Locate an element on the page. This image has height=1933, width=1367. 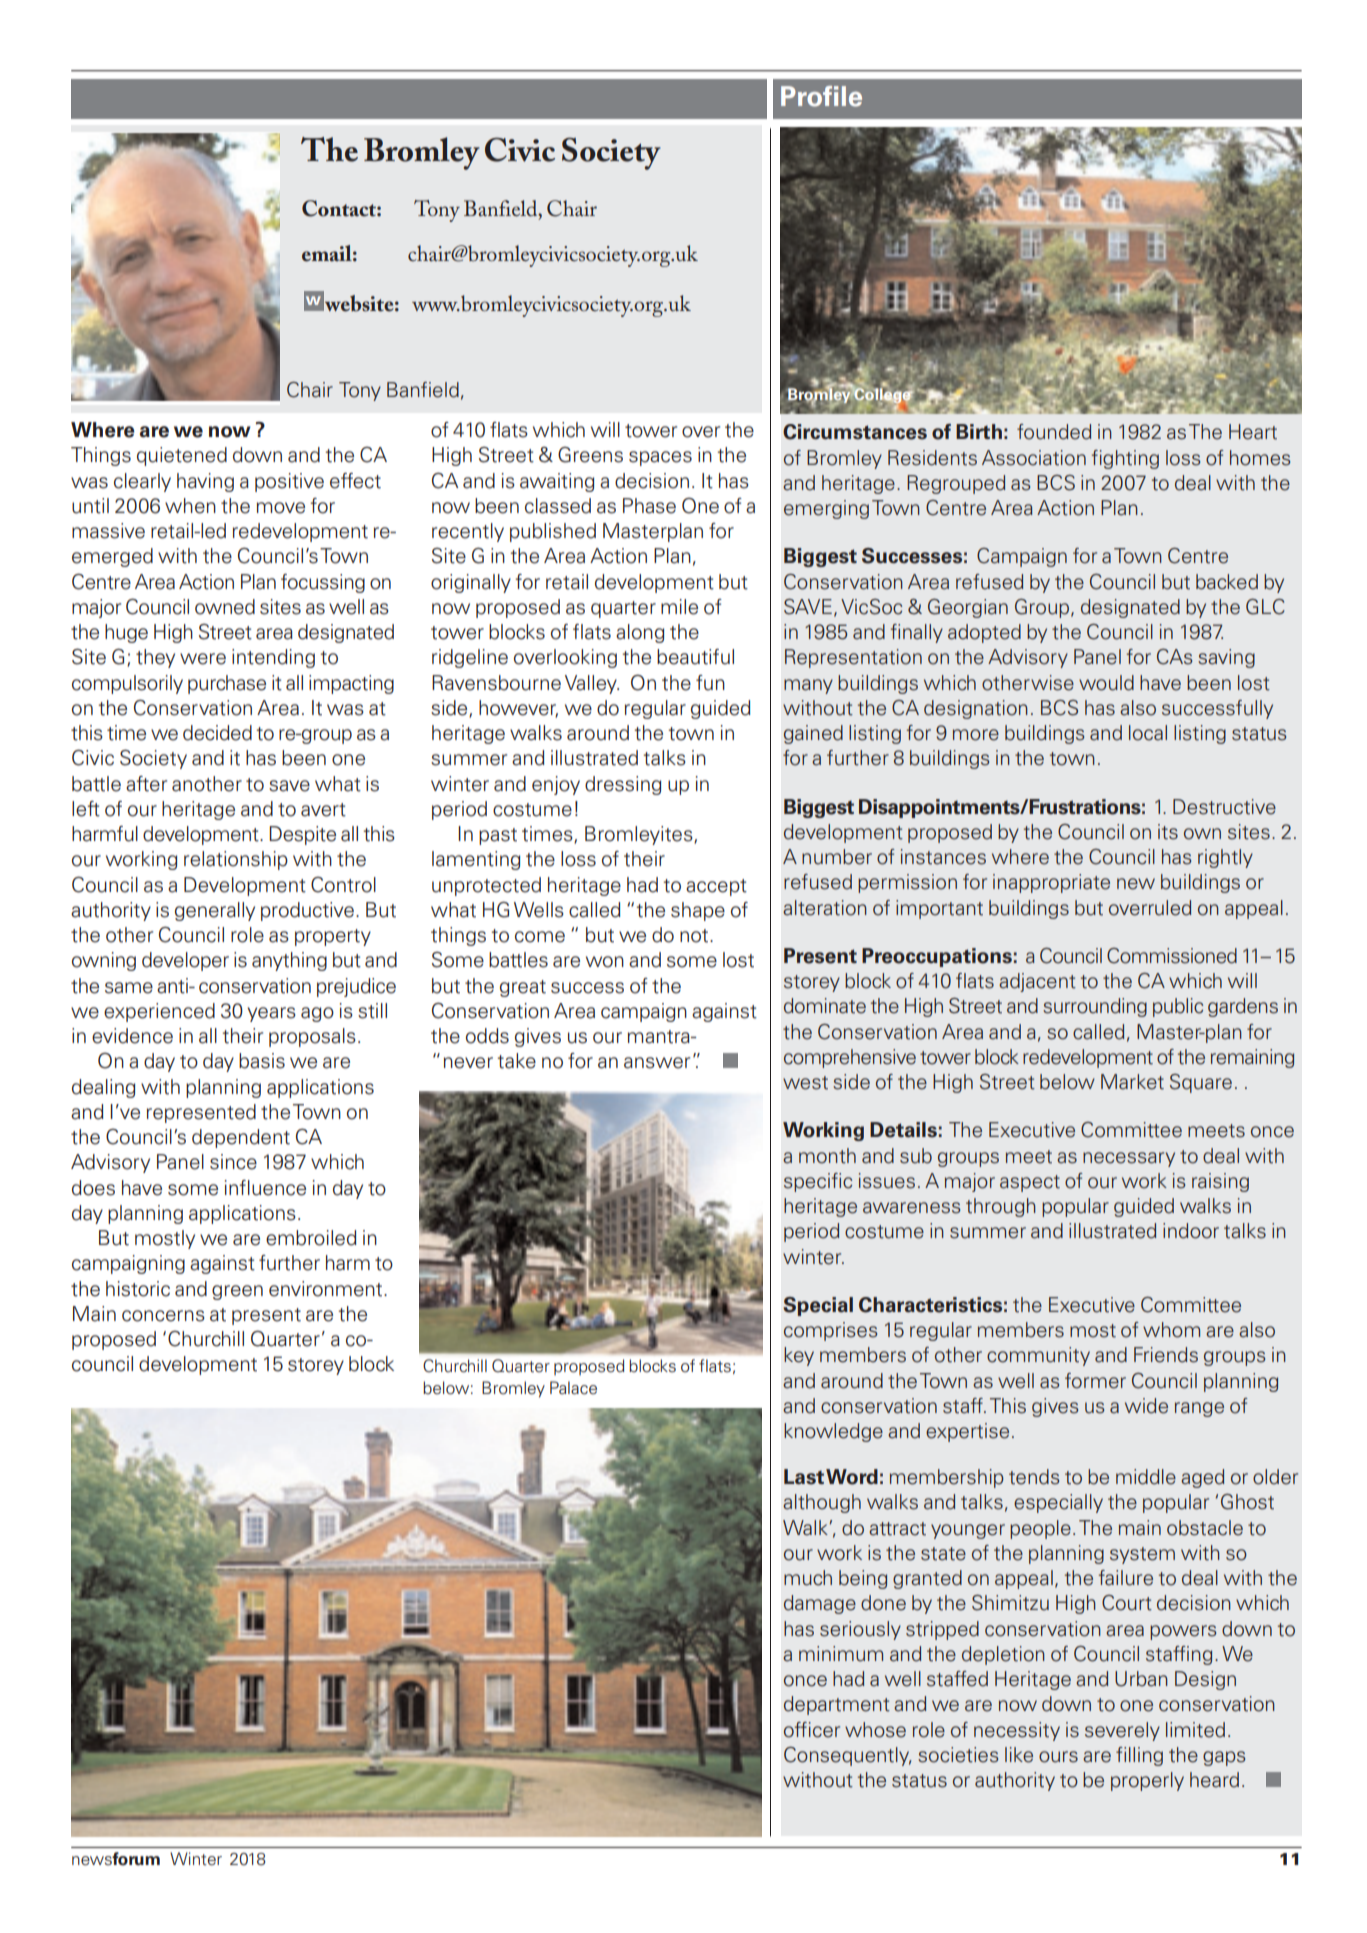
purchase is located at coordinates (227, 684).
